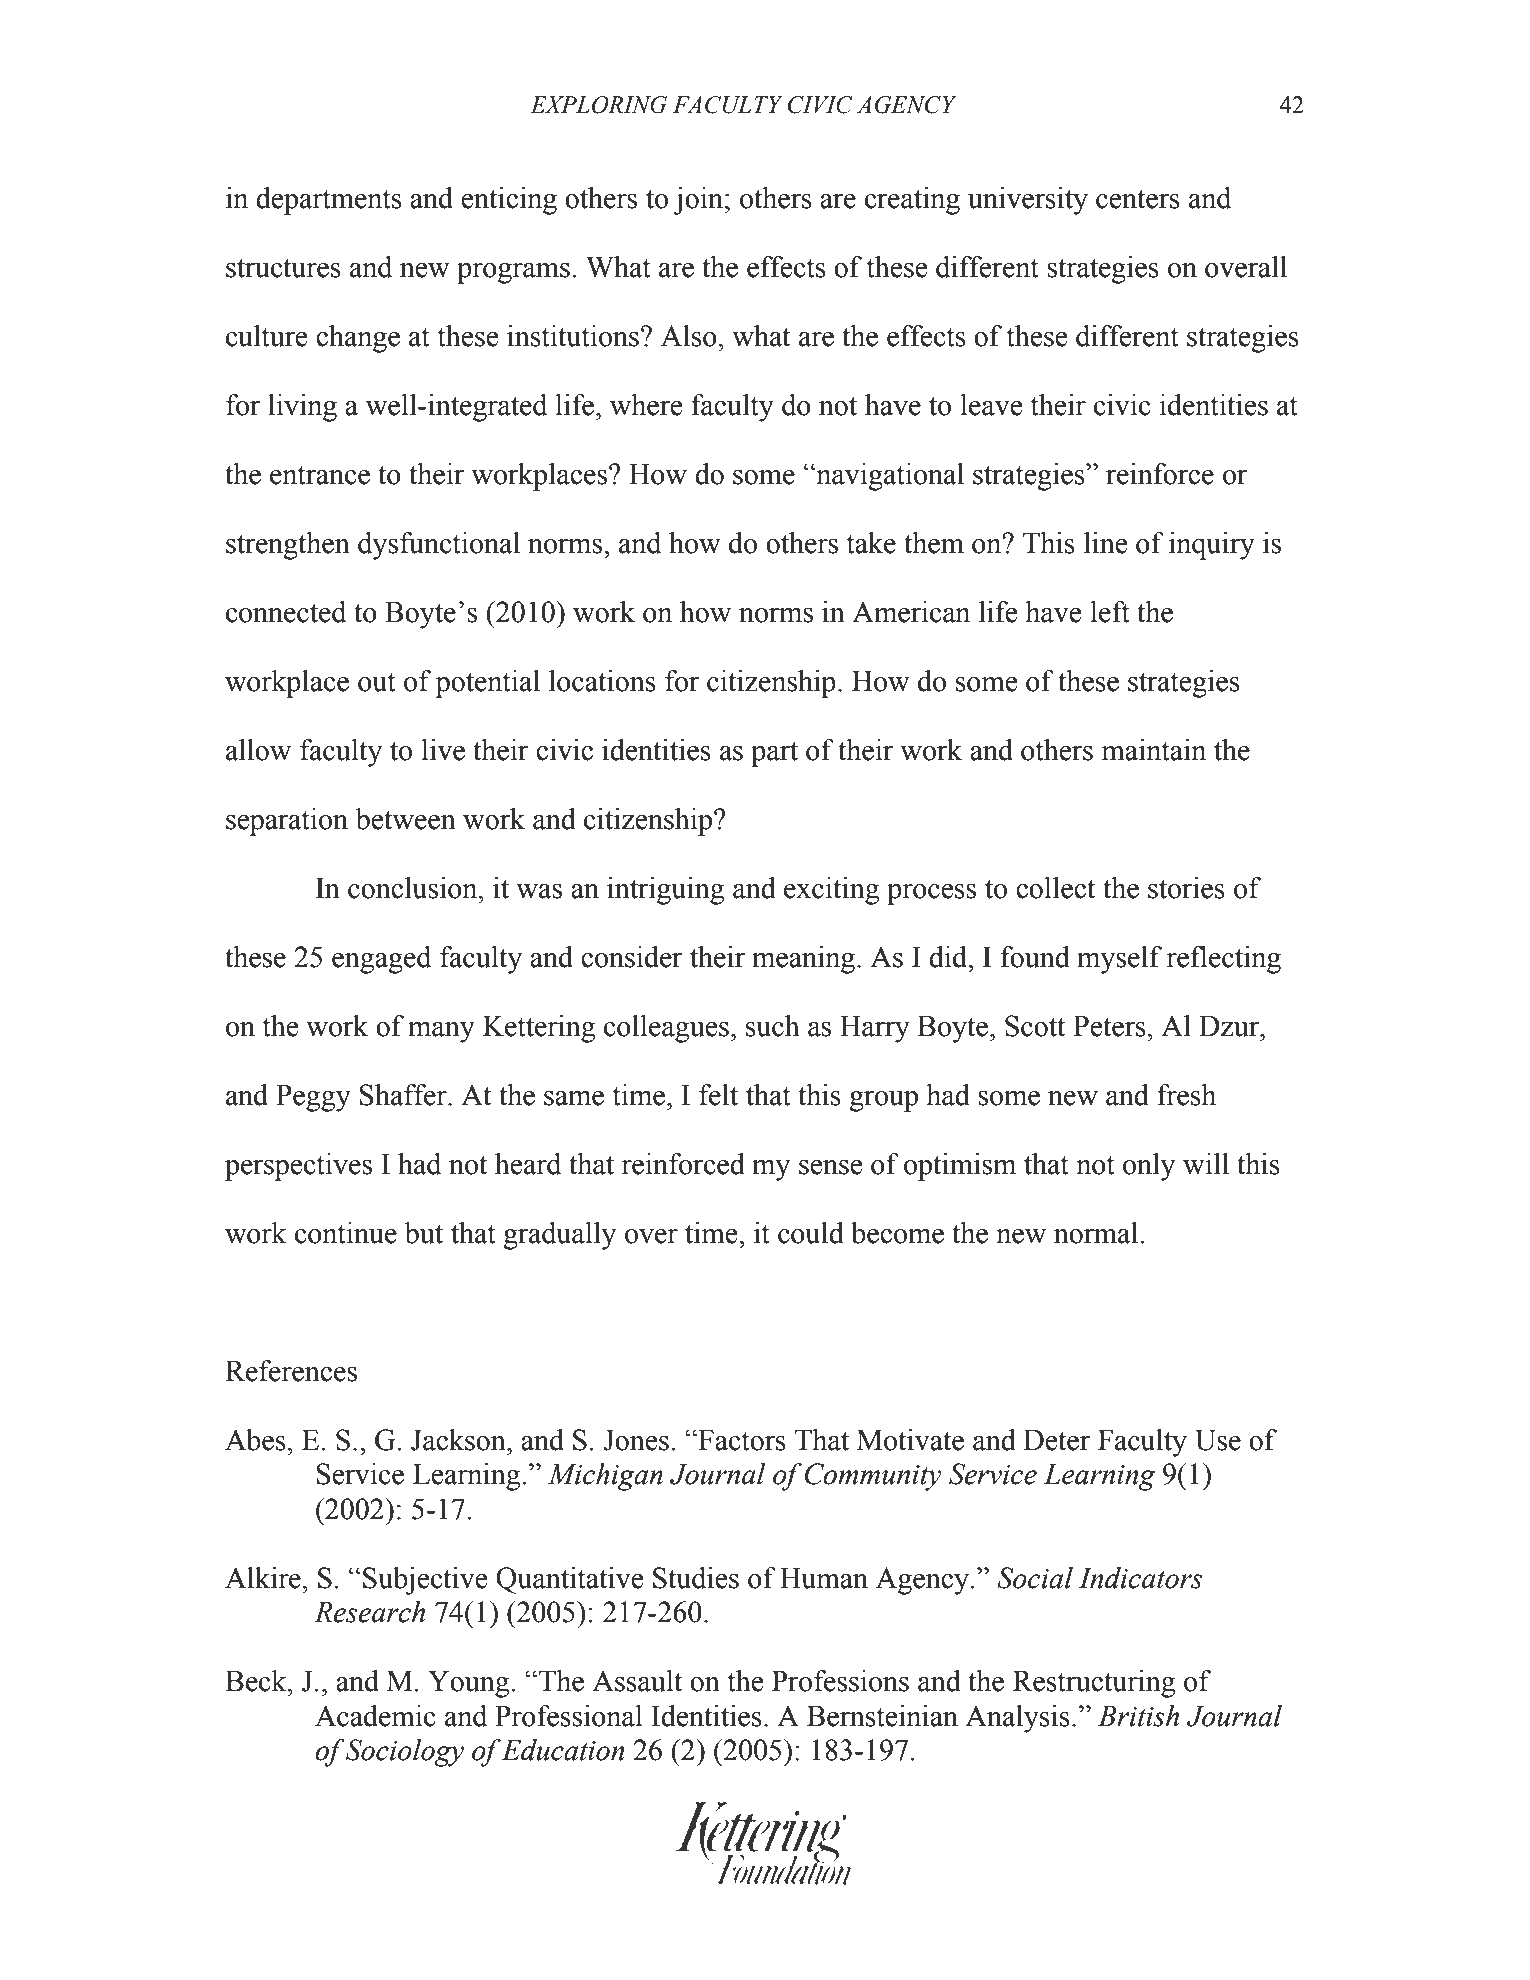 Image resolution: width=1530 pixels, height=1980 pixels. What do you see at coordinates (1138, 199) in the document?
I see `centers` at bounding box center [1138, 199].
